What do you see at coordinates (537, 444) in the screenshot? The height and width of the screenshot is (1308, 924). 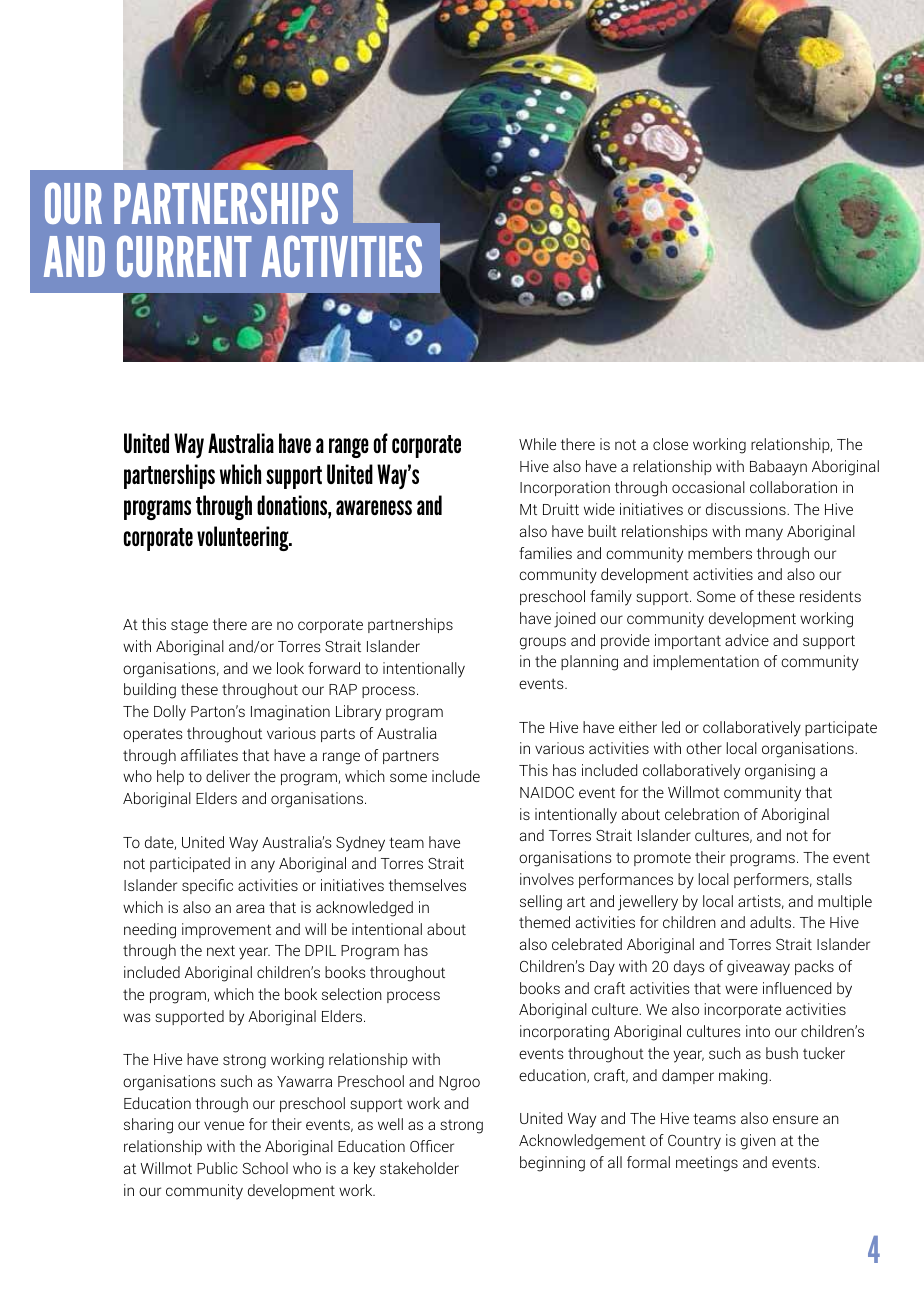 I see `While` at bounding box center [537, 444].
